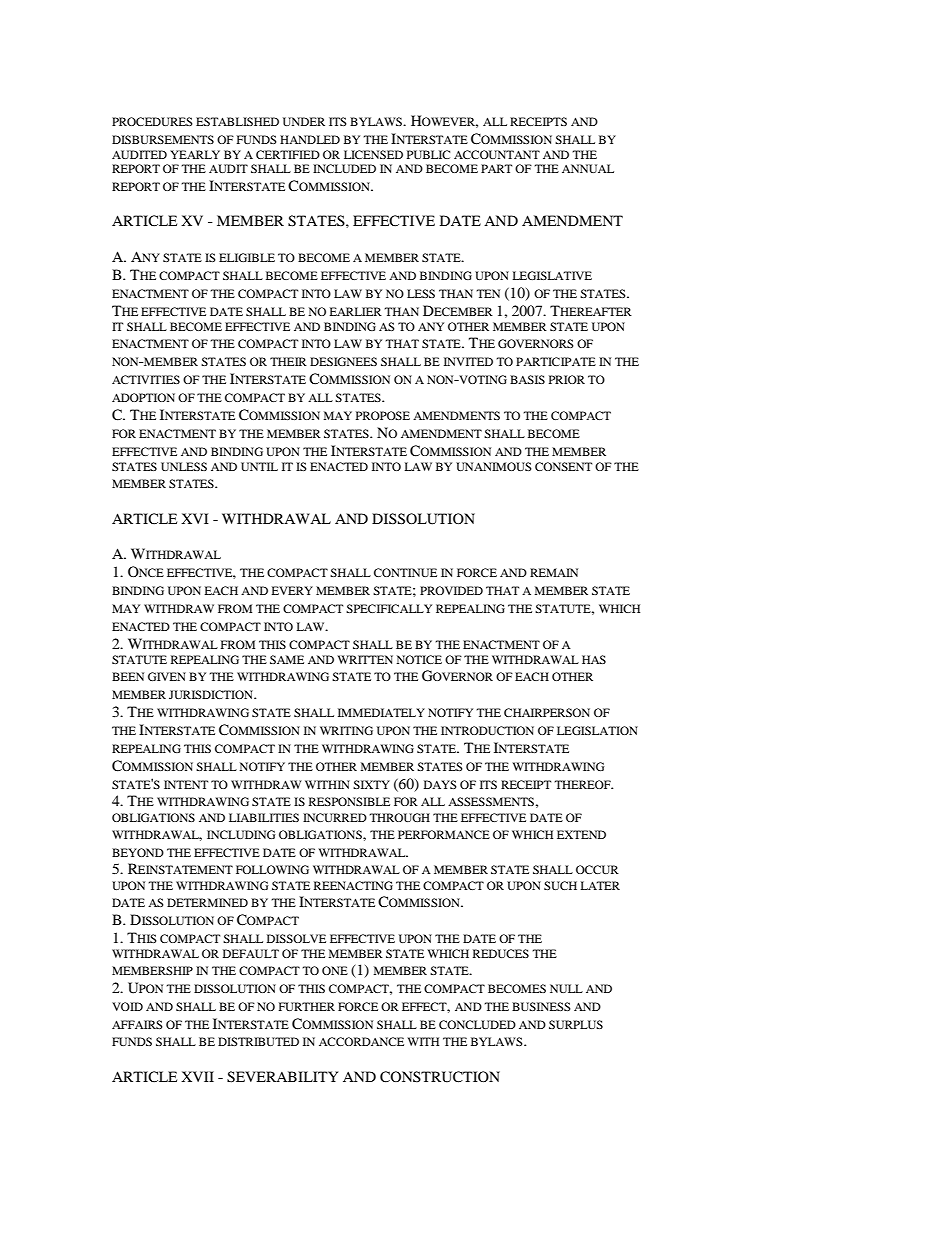 Image resolution: width=952 pixels, height=1233 pixels. I want to click on GIVEN, so click(167, 676).
